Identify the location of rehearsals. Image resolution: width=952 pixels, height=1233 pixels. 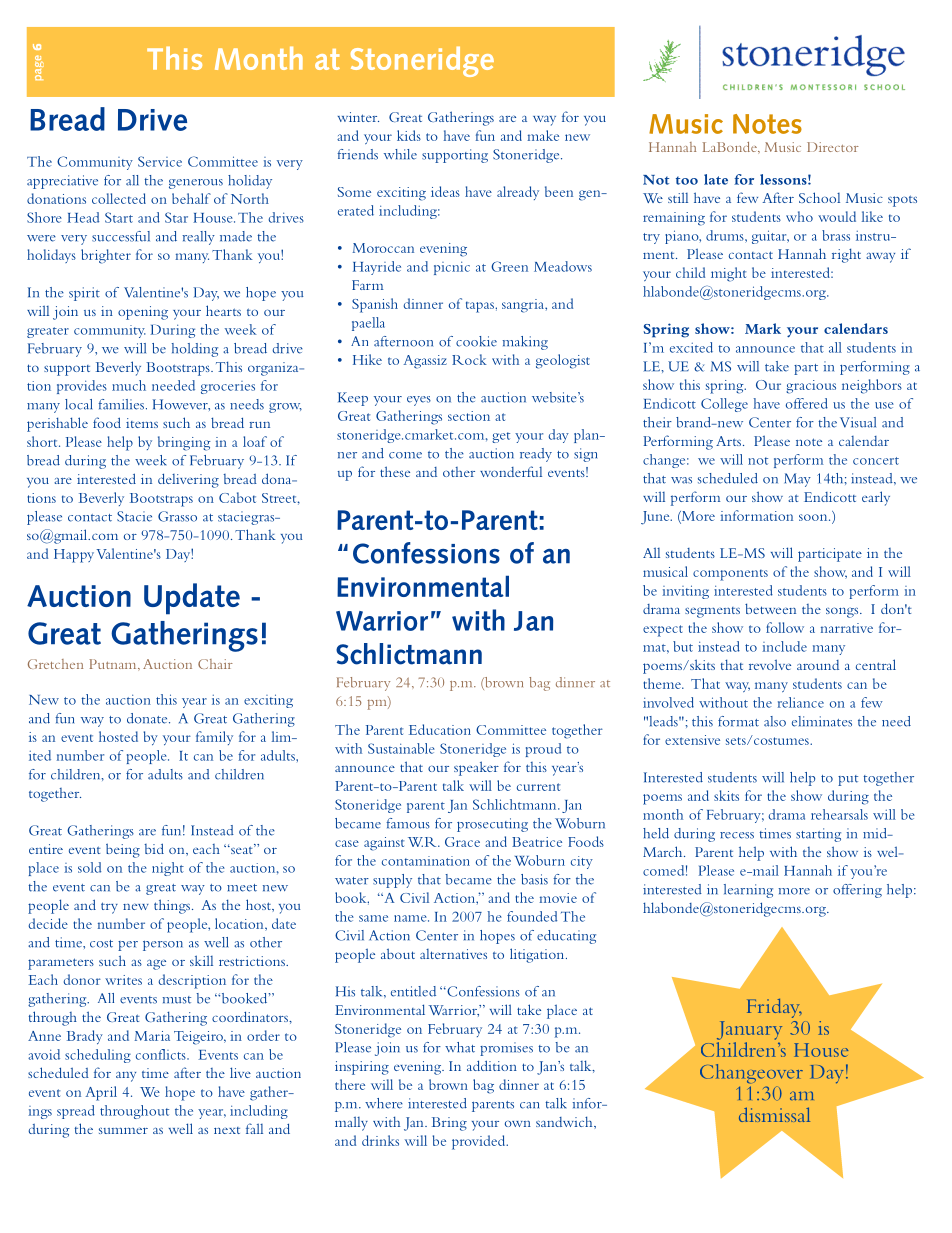
(839, 814).
